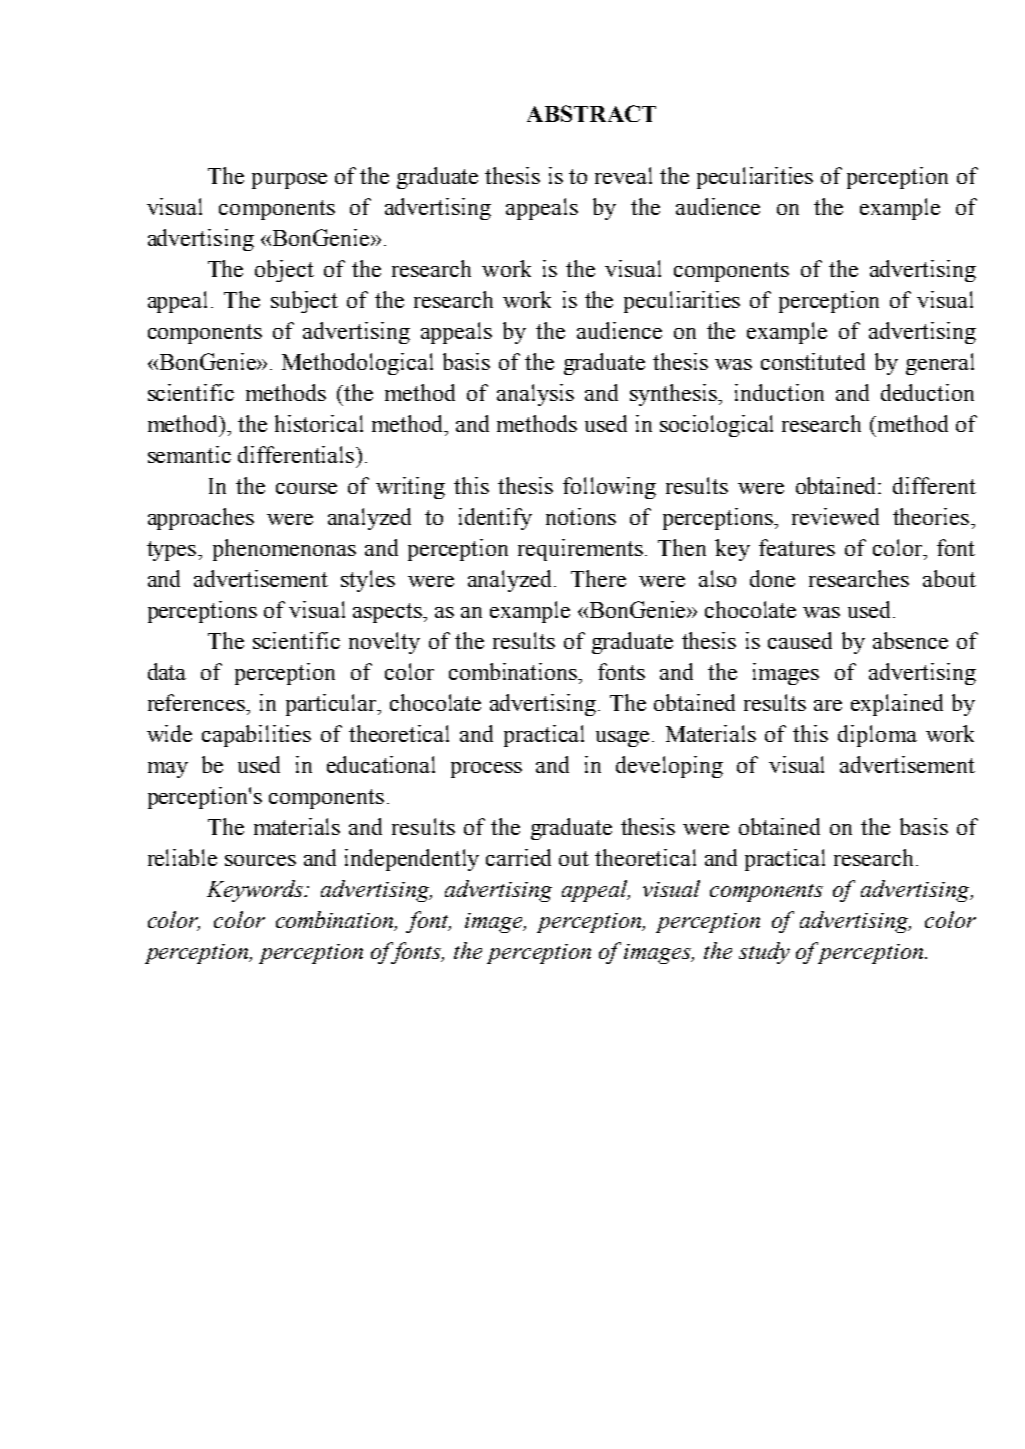 The height and width of the screenshot is (1449, 1025). Describe the element at coordinates (289, 181) in the screenshot. I see `purpose` at that location.
